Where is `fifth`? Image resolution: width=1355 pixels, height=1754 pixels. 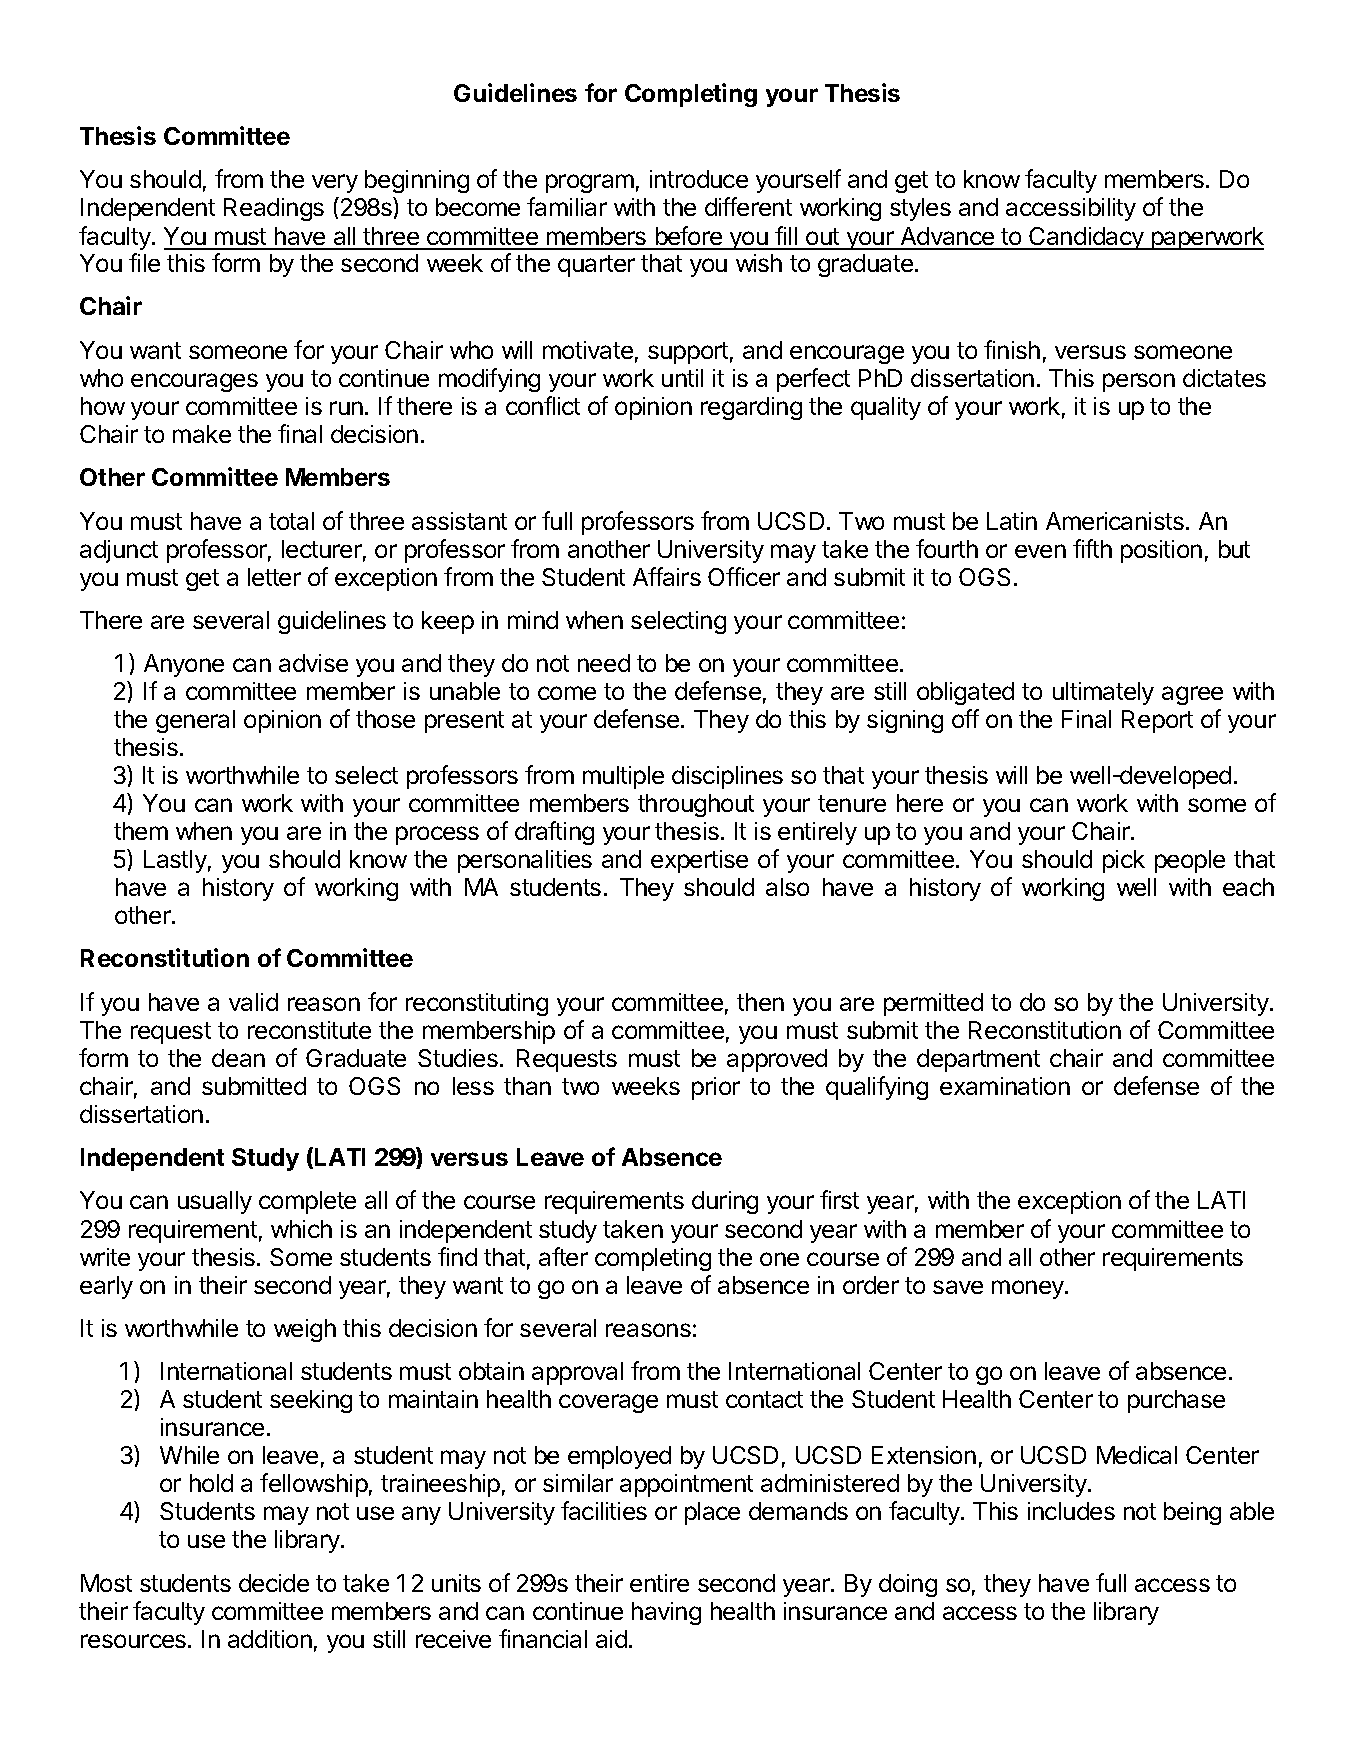
fifth is located at coordinates (1092, 548).
